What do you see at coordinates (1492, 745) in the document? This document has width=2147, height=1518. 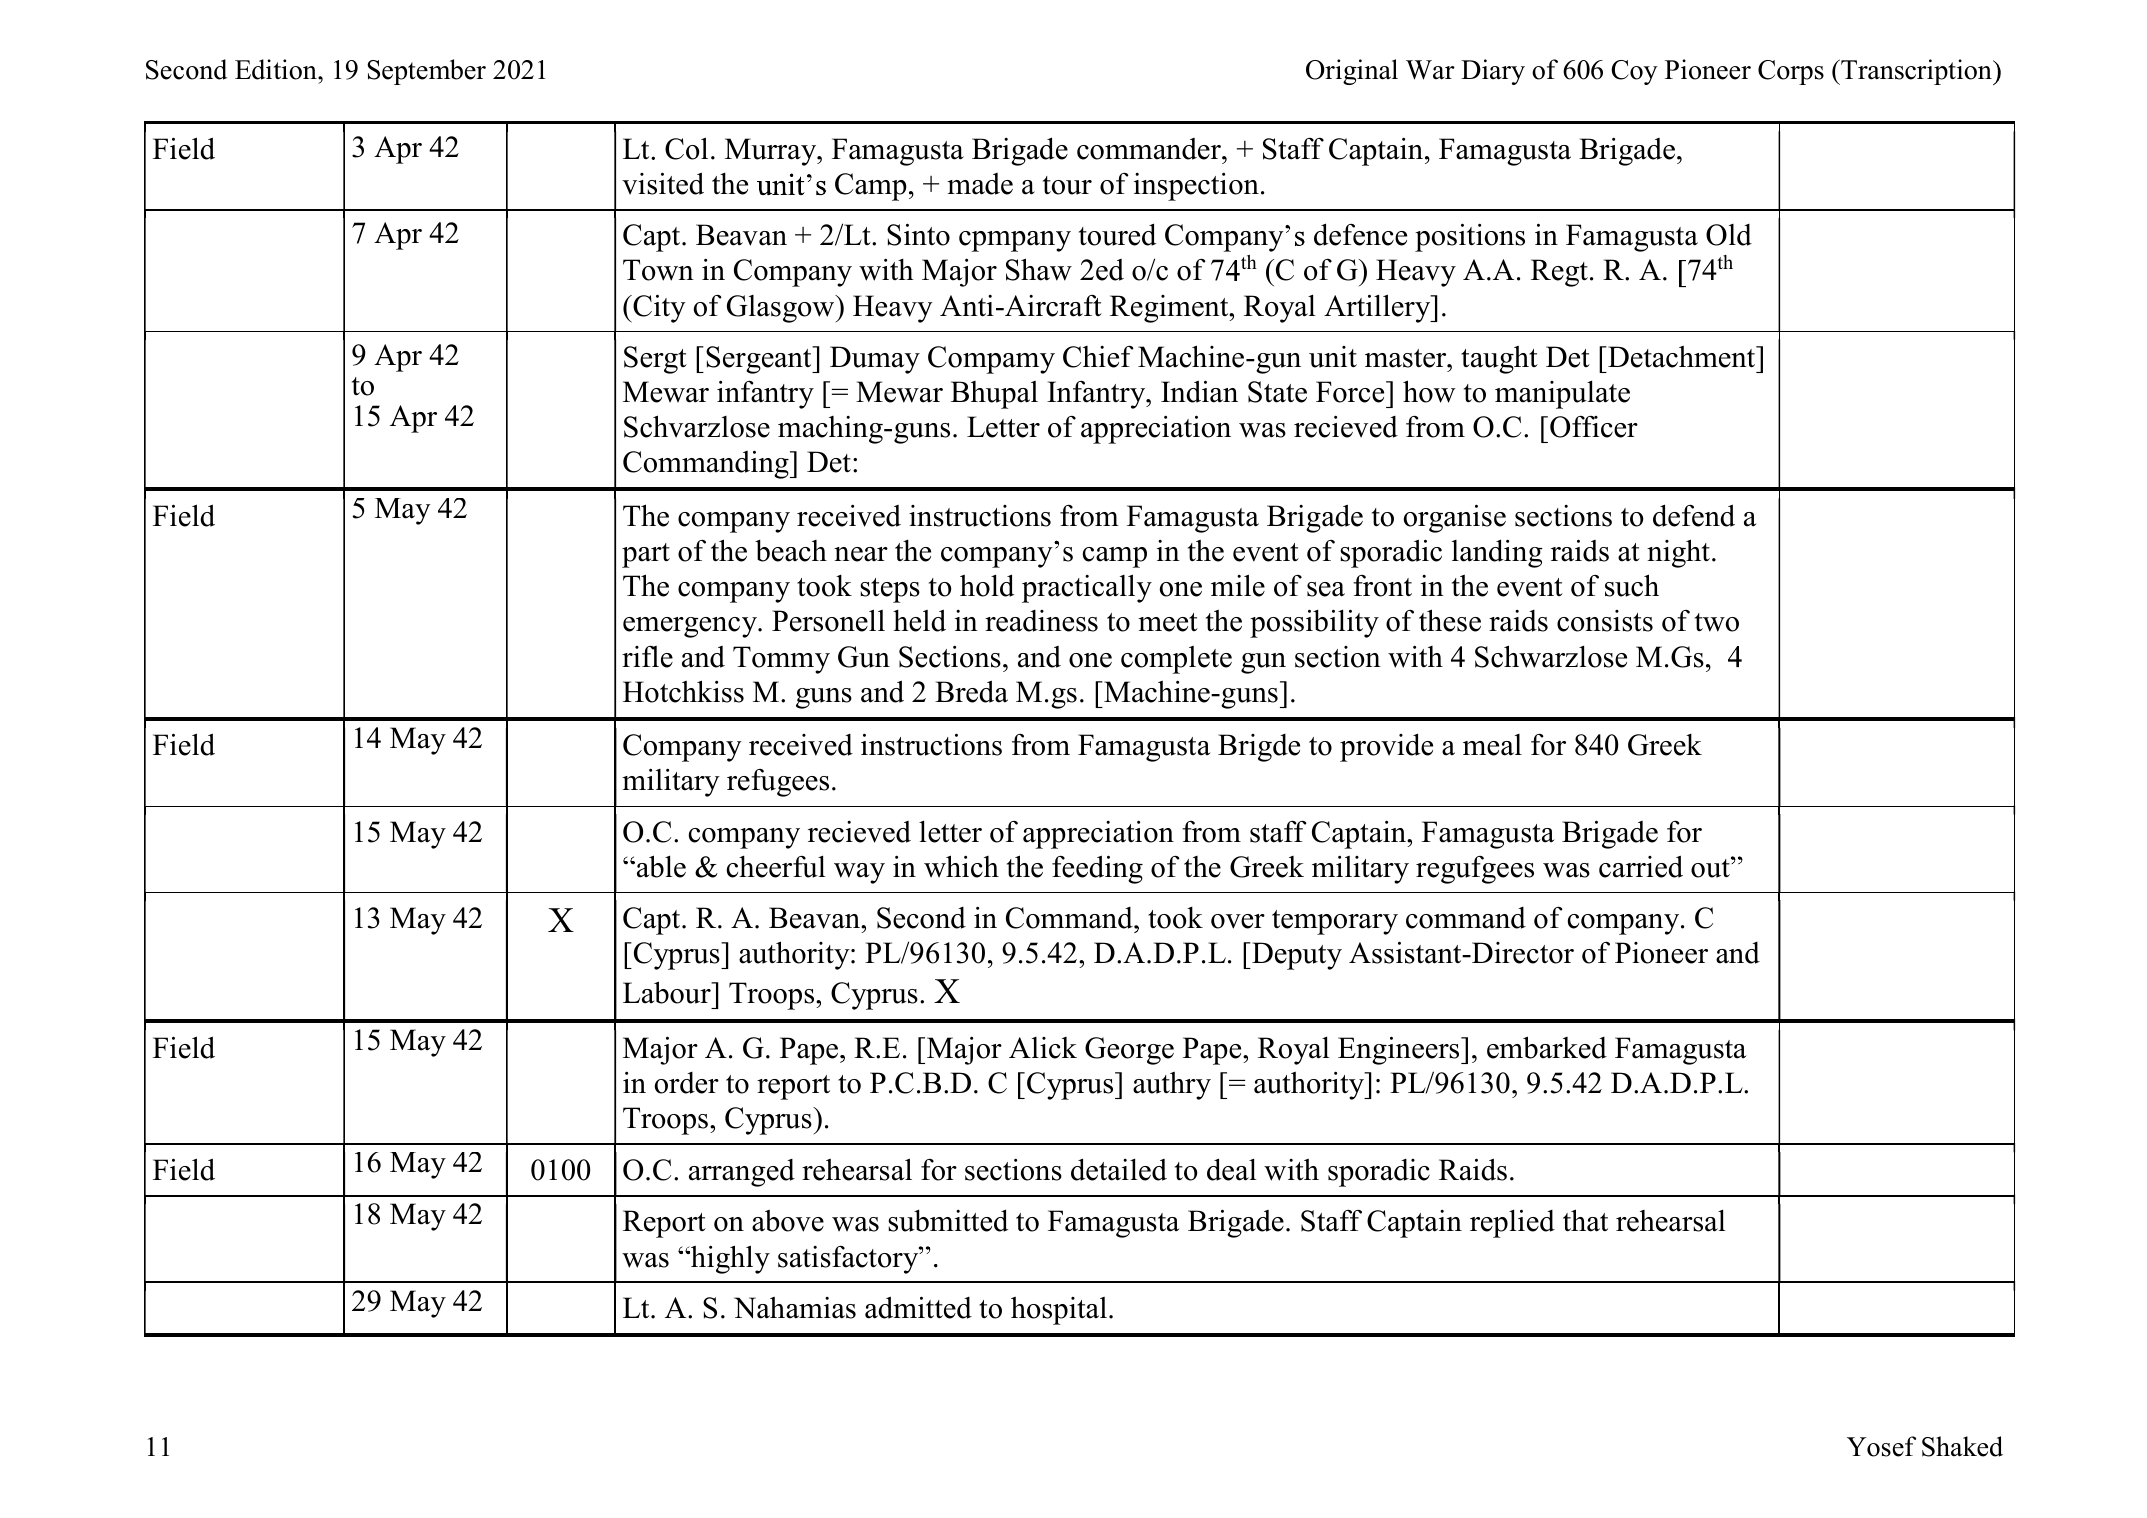 I see `meal` at bounding box center [1492, 745].
